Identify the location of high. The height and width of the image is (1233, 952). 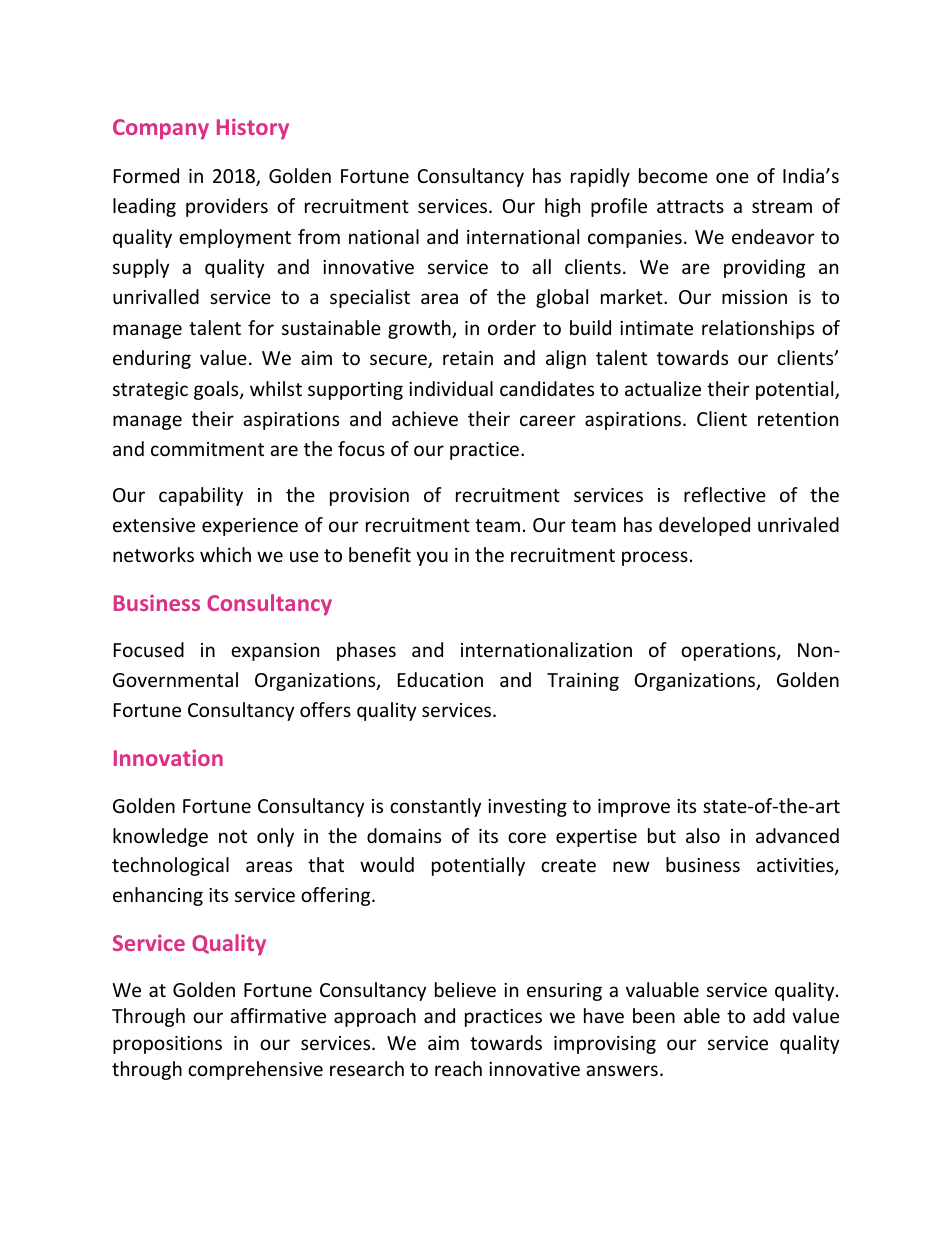
(562, 207).
